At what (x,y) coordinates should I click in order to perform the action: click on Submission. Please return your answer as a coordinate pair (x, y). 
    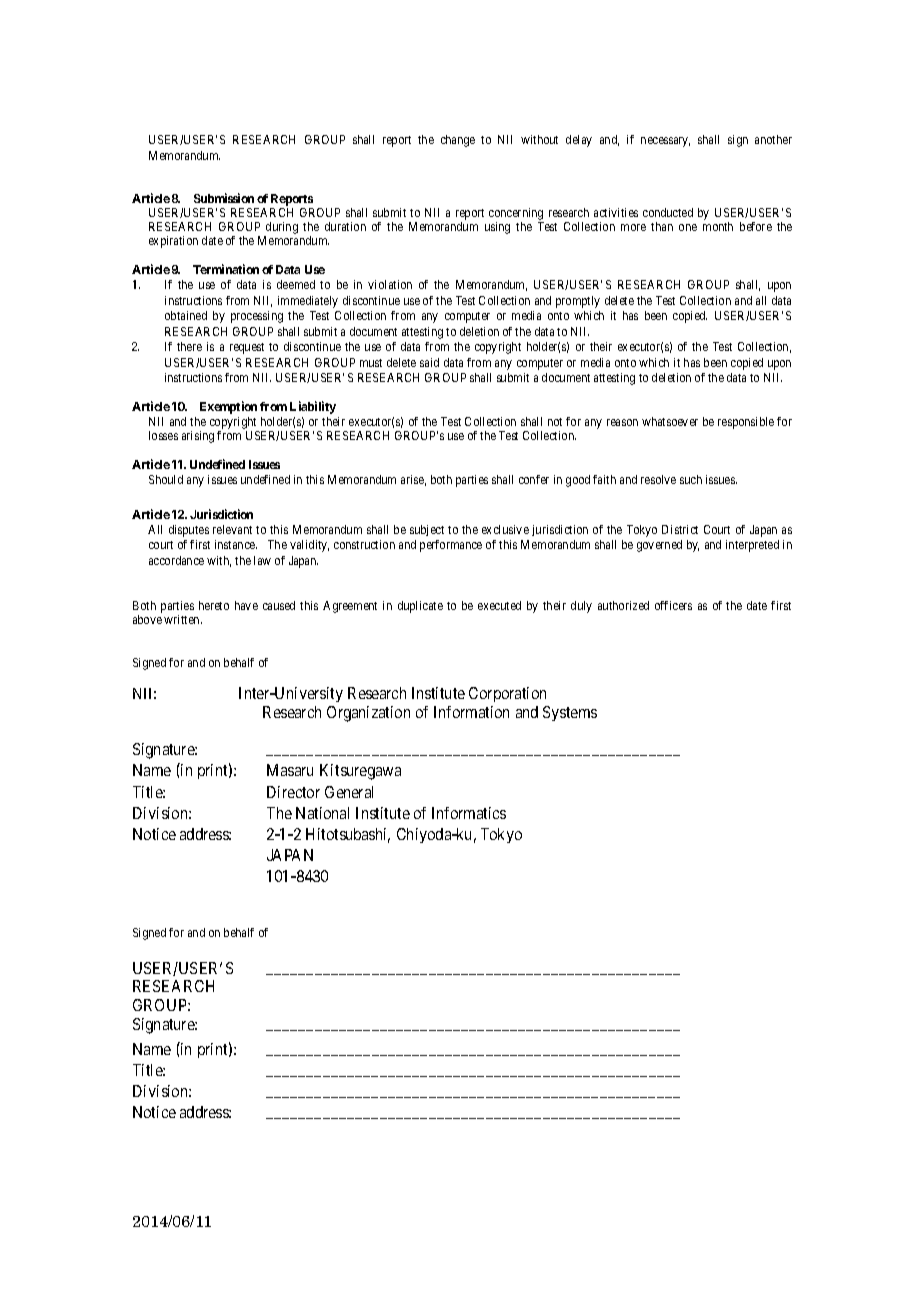
    Looking at the image, I should click on (224, 198).
